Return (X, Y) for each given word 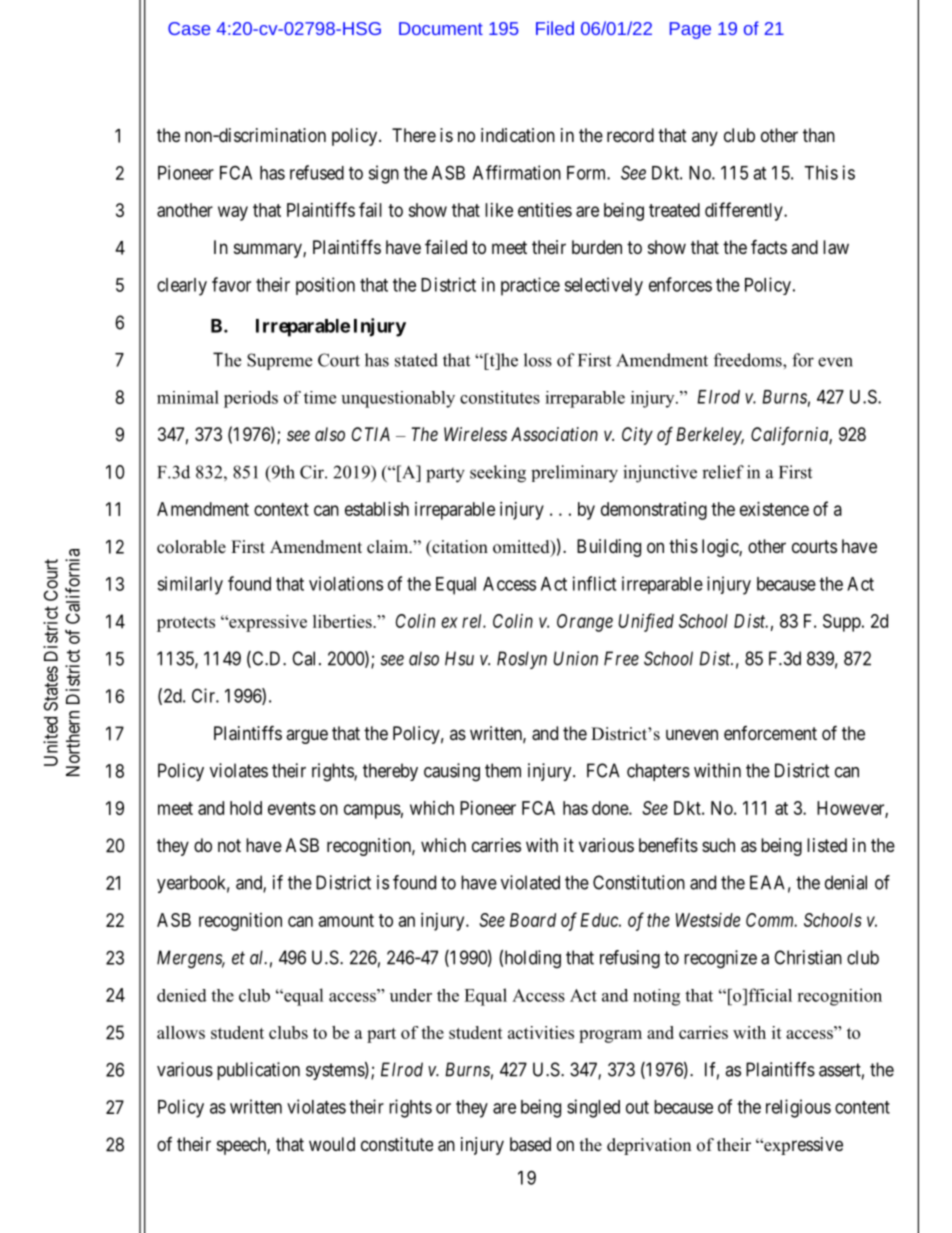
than (819, 135)
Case (189, 28)
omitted (522, 548)
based (530, 1144)
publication (258, 1071)
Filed (555, 28)
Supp (842, 623)
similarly (190, 585)
